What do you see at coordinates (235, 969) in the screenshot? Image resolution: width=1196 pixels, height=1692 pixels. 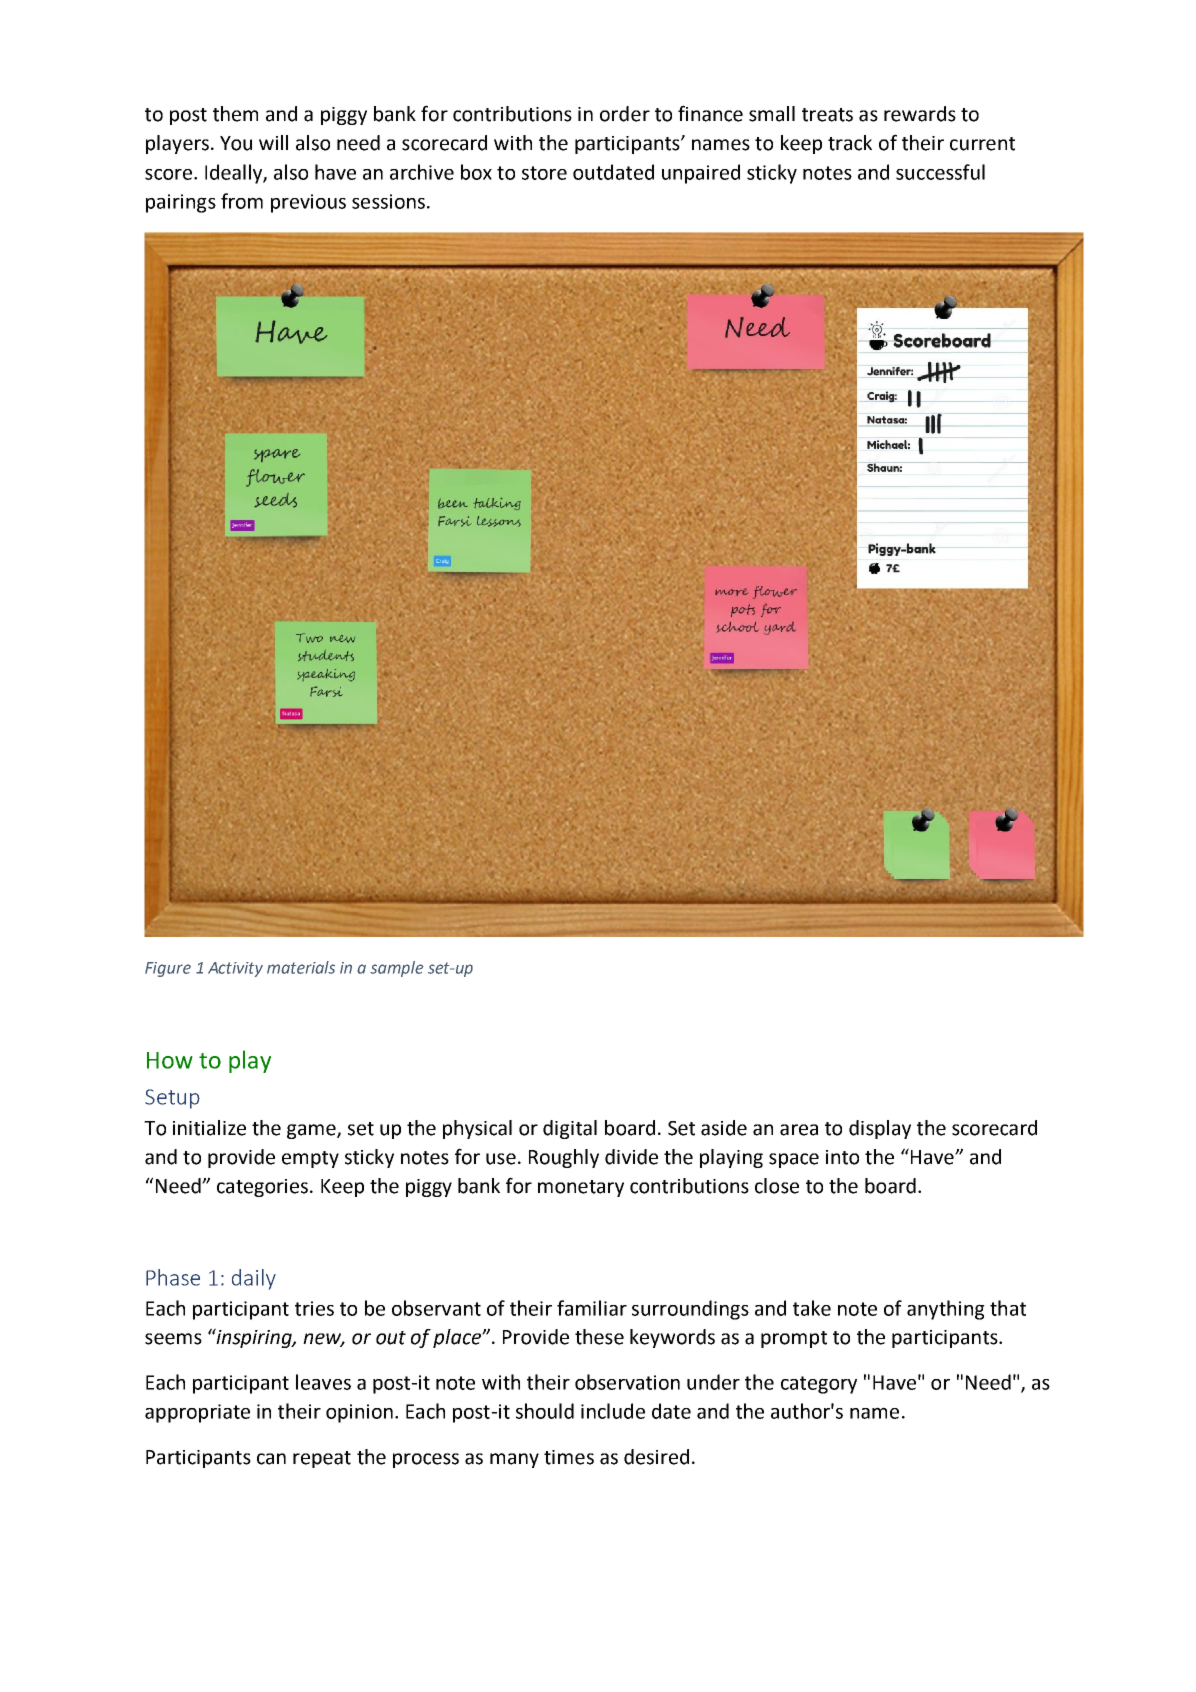 I see `Activity` at bounding box center [235, 969].
